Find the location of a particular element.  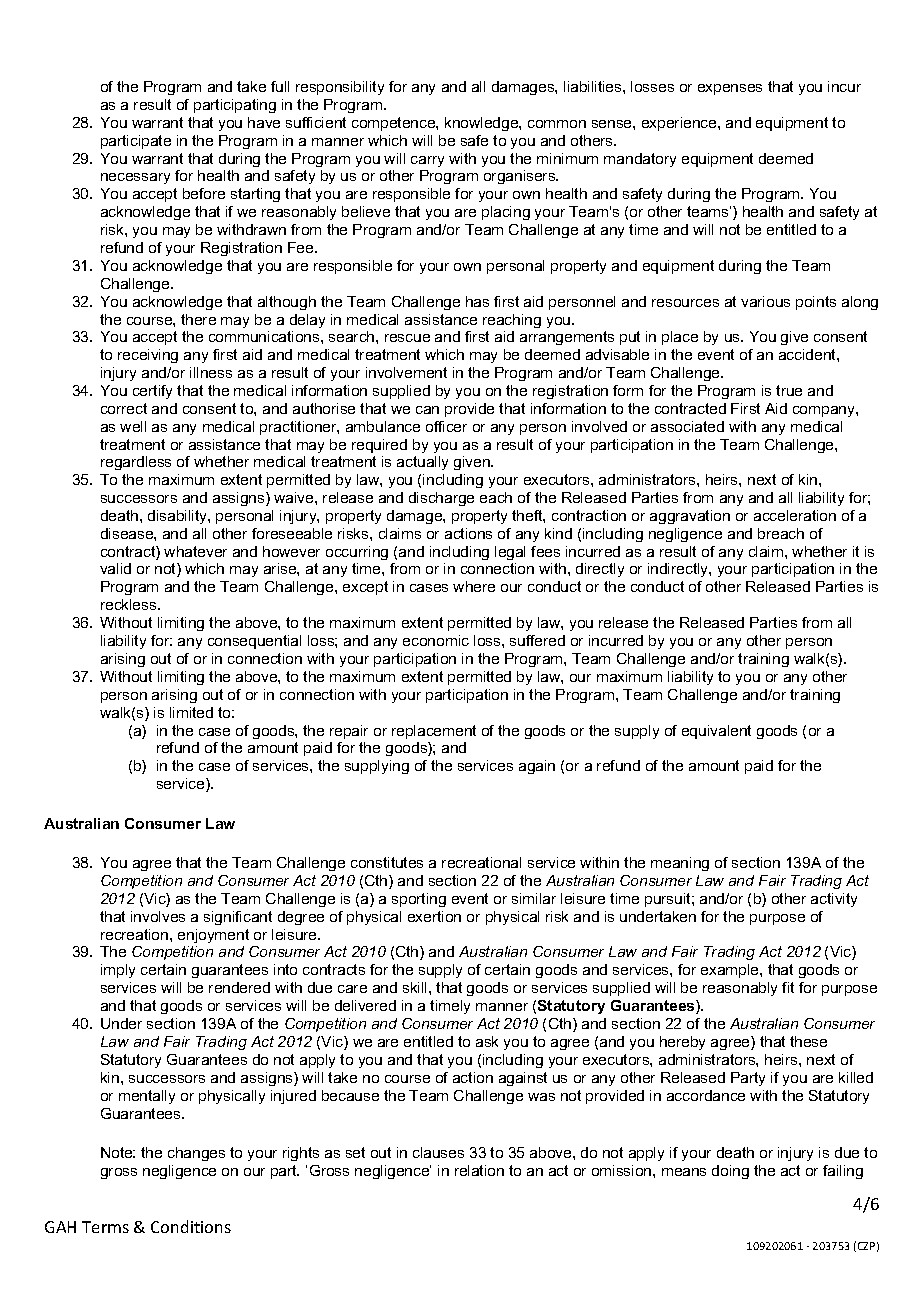

necessary is located at coordinates (135, 178).
